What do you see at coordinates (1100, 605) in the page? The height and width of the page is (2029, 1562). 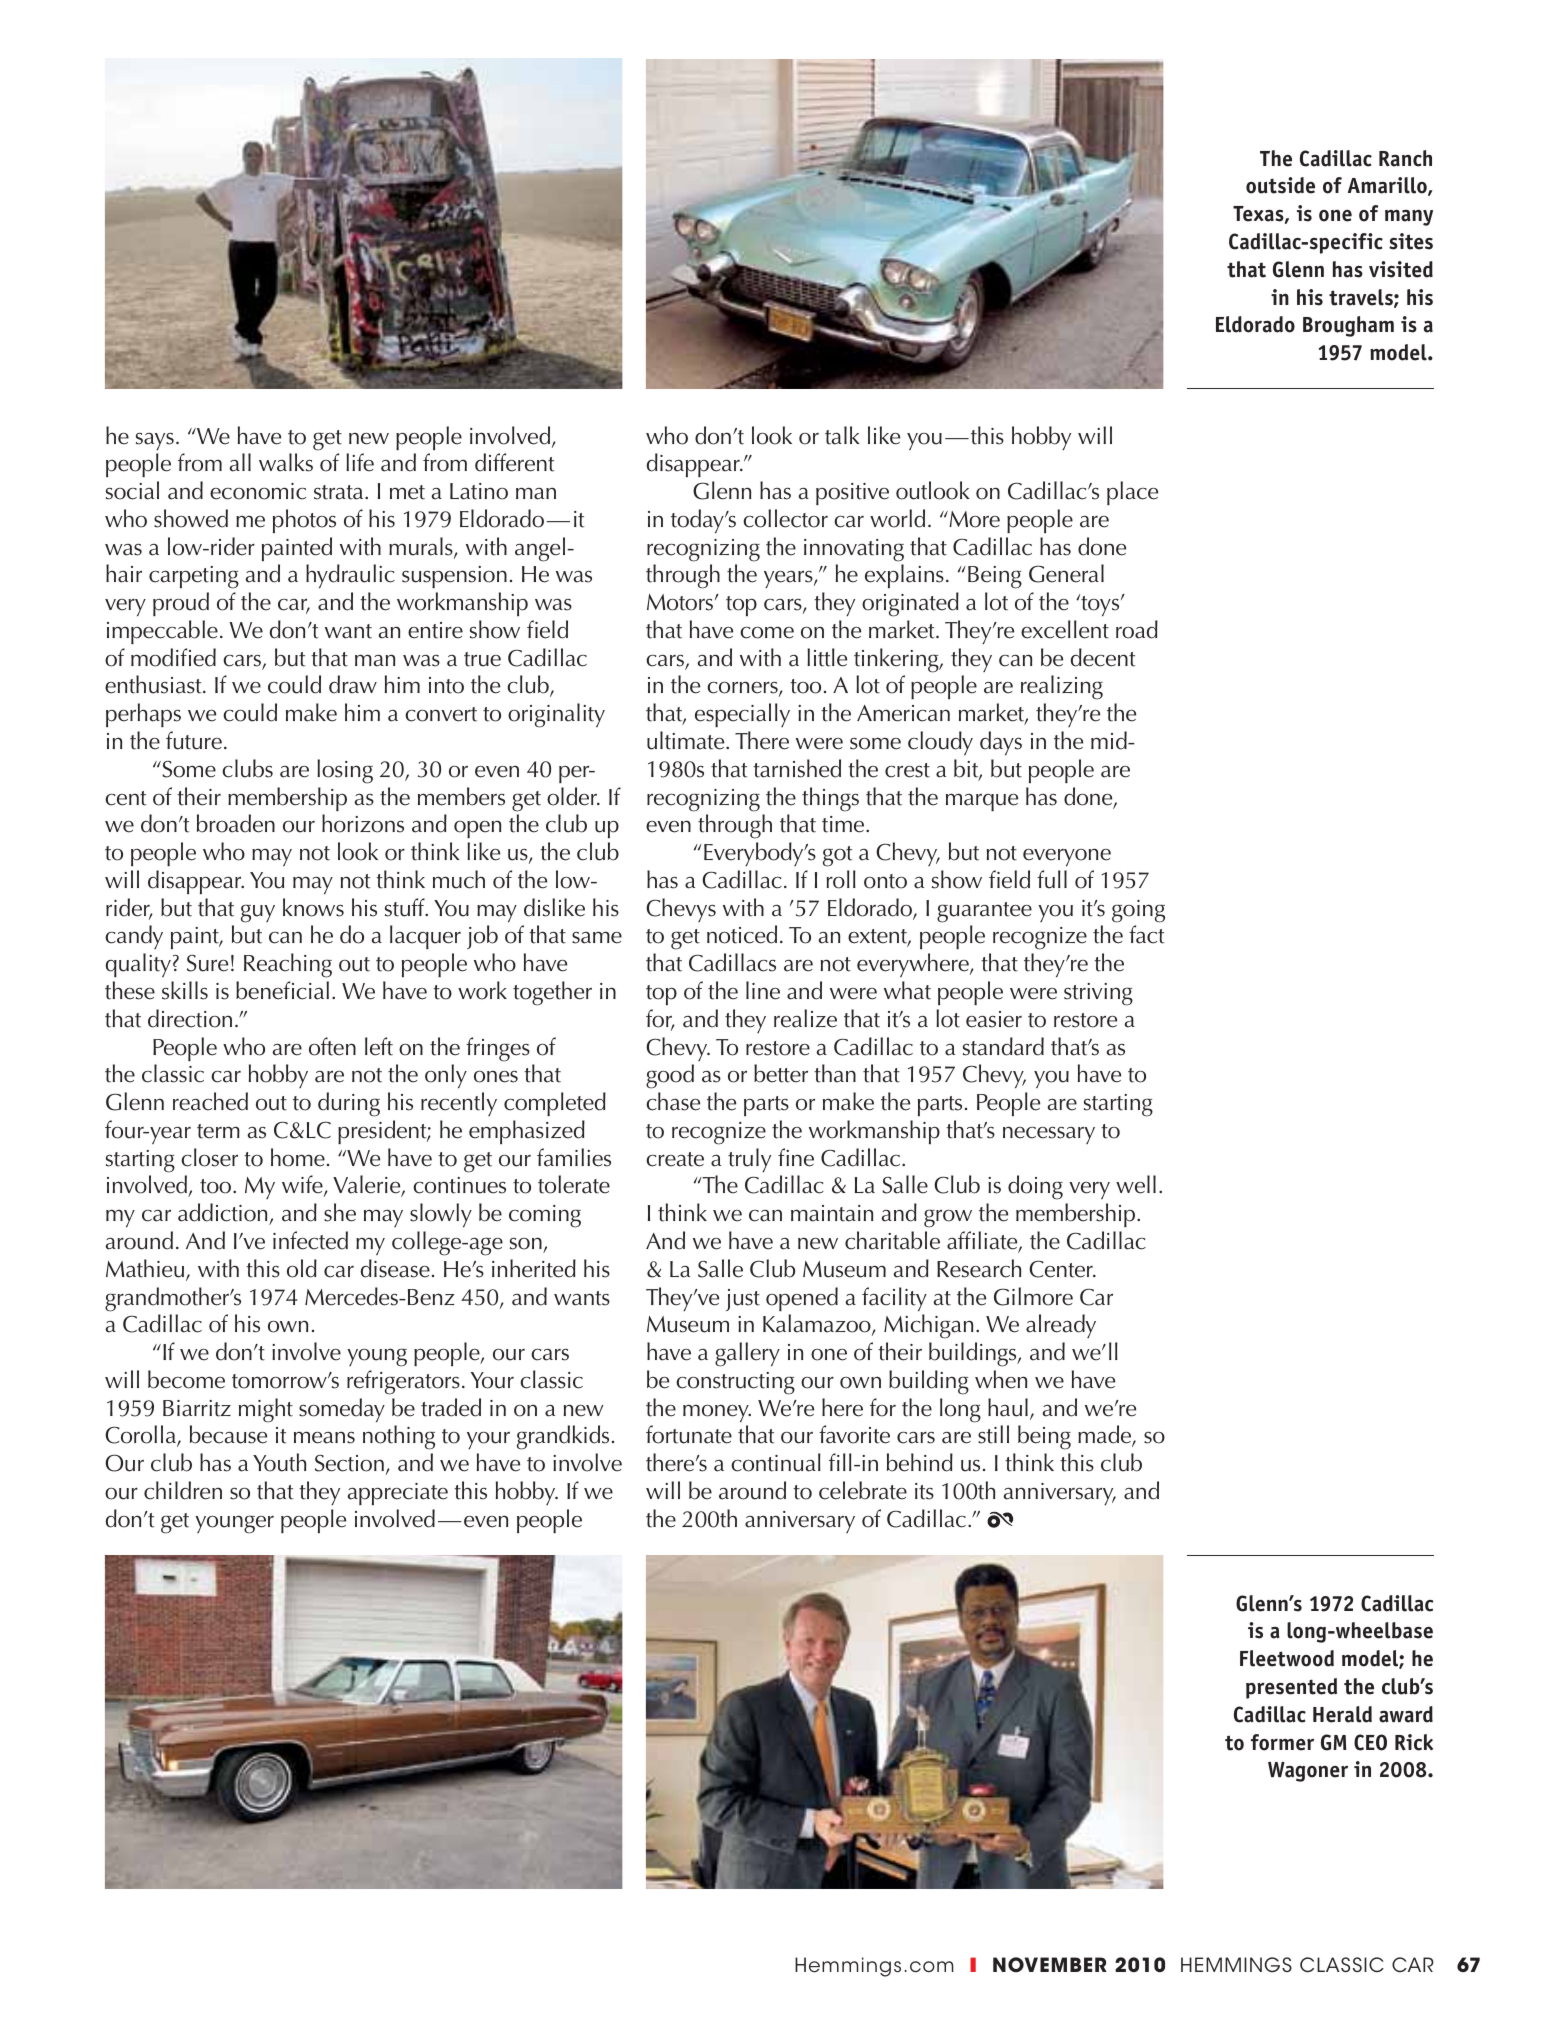 I see `toys` at bounding box center [1100, 605].
